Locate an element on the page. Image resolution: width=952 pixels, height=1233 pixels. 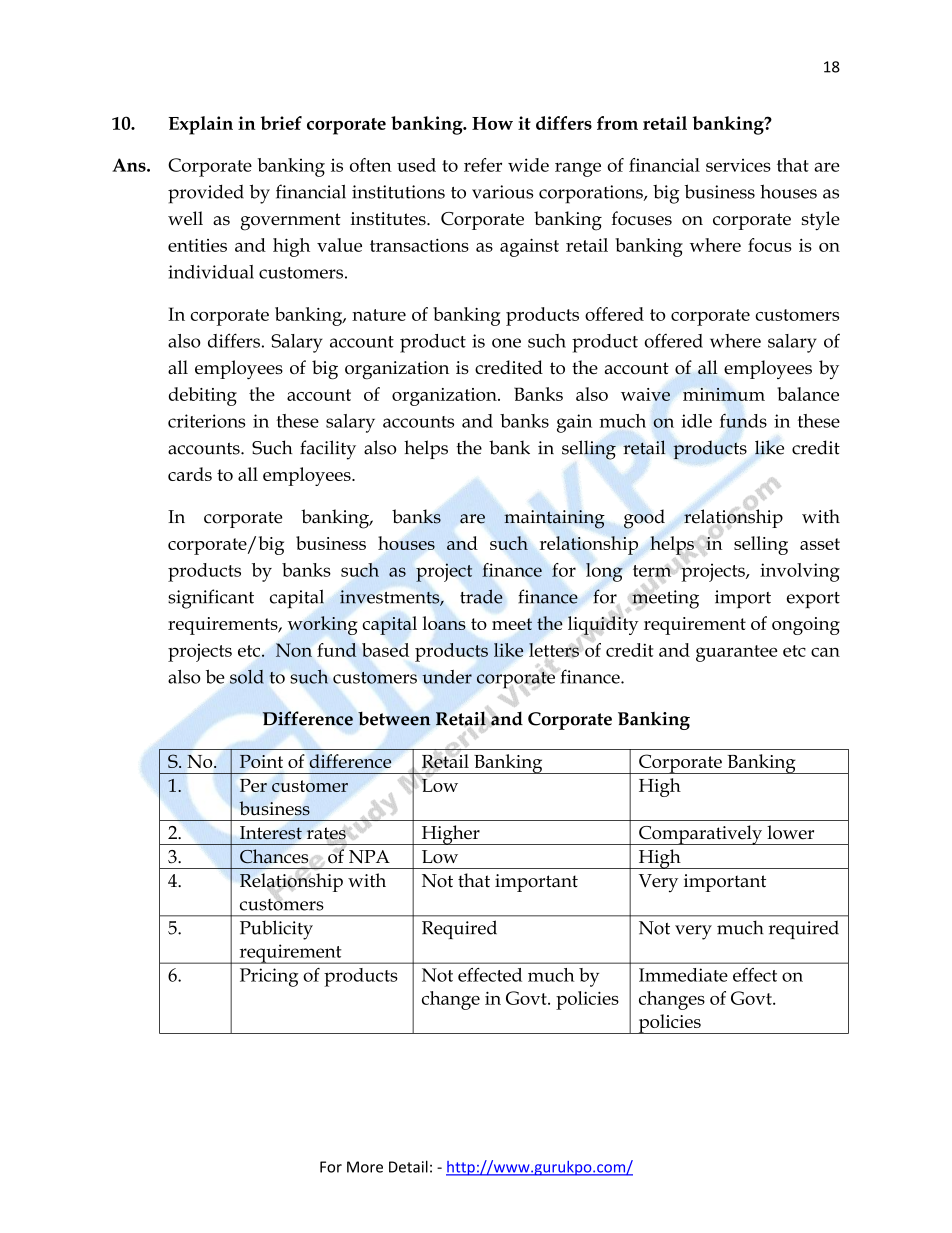
guarantee is located at coordinates (737, 653).
